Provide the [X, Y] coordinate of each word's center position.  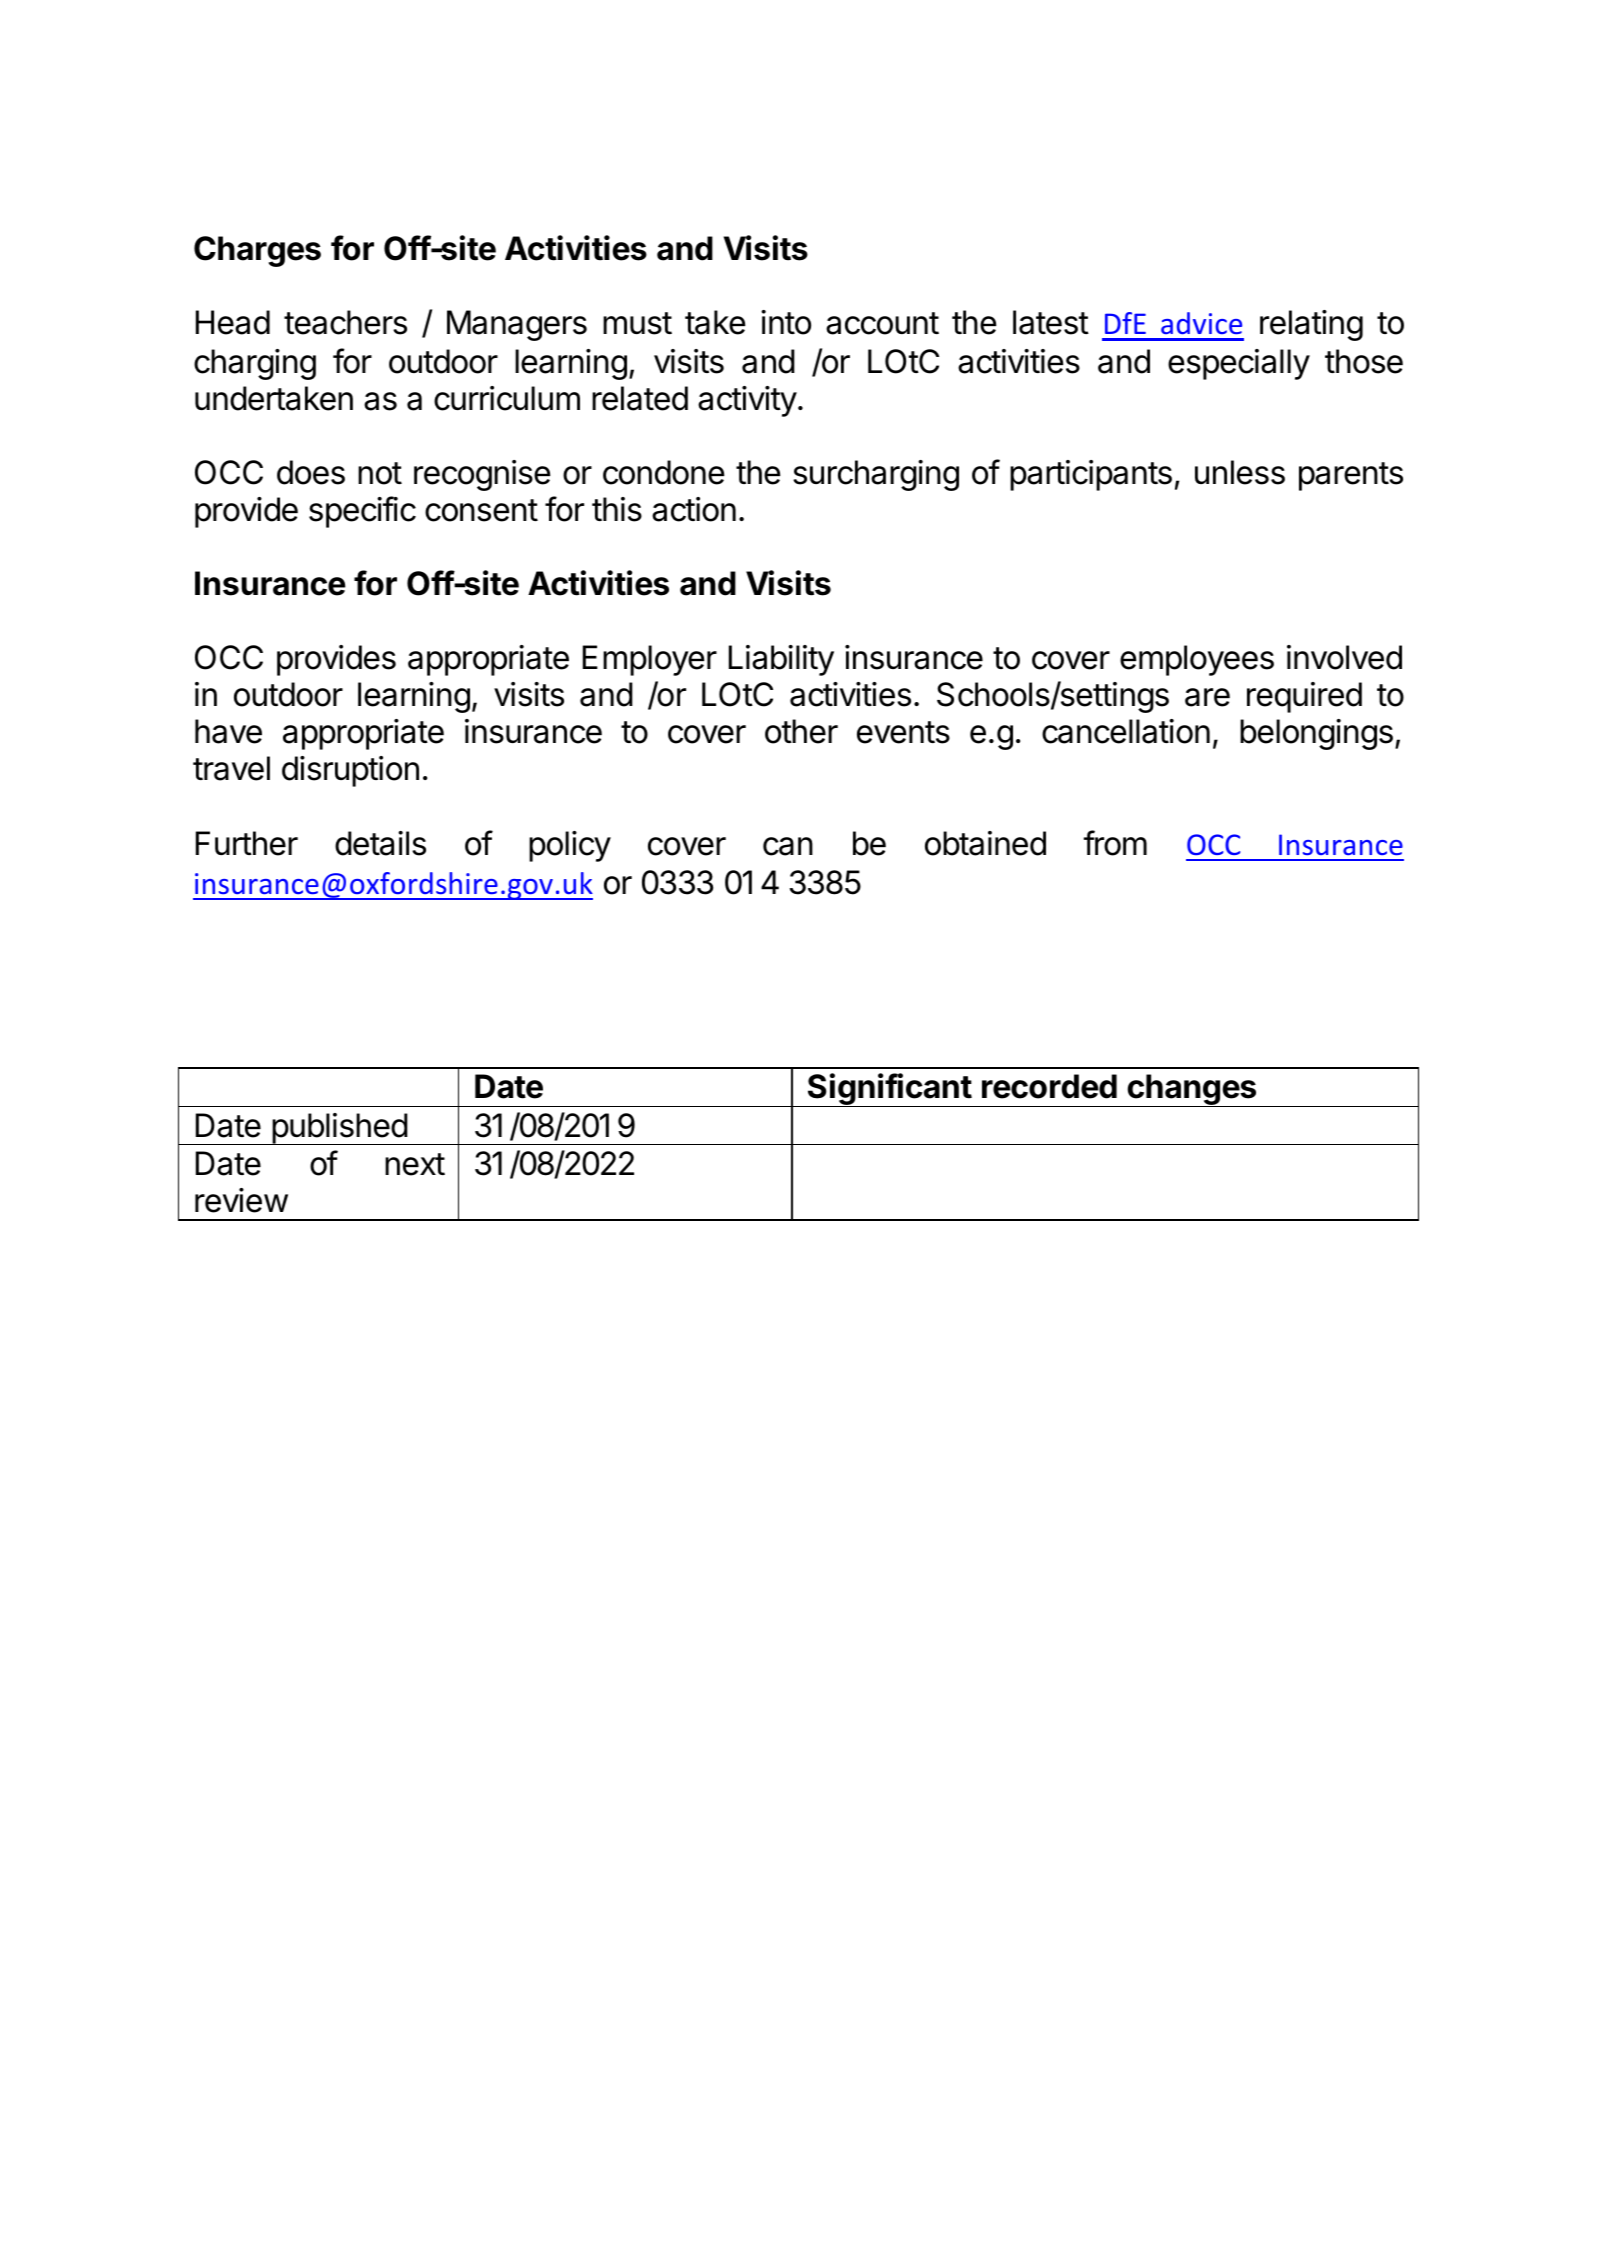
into [786, 322]
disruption [350, 771]
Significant [889, 1090]
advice [1201, 323]
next [415, 1164]
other [801, 731]
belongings [1316, 734]
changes [1192, 1090]
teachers [345, 322]
